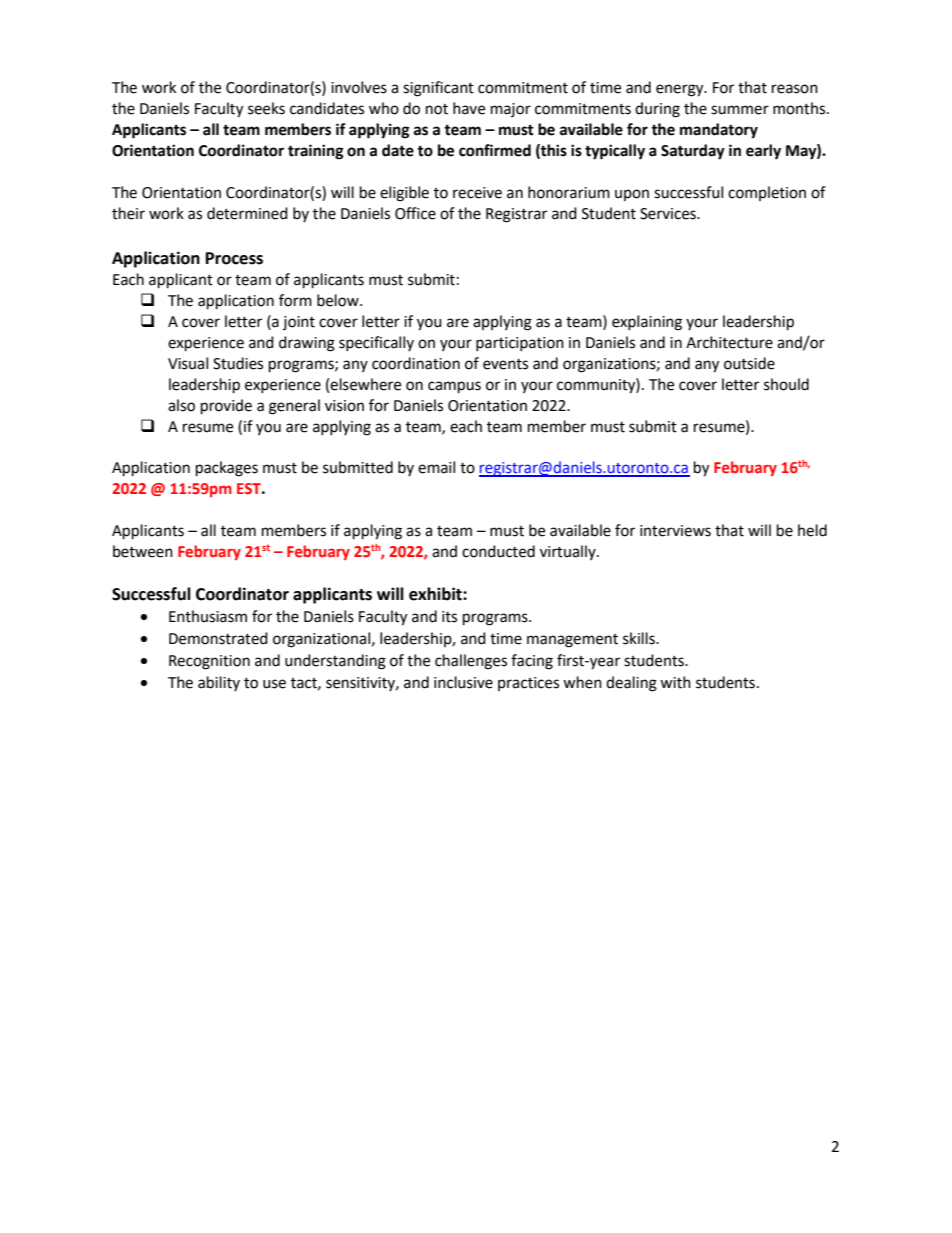  What do you see at coordinates (266, 108) in the screenshot?
I see `seeks` at bounding box center [266, 108].
